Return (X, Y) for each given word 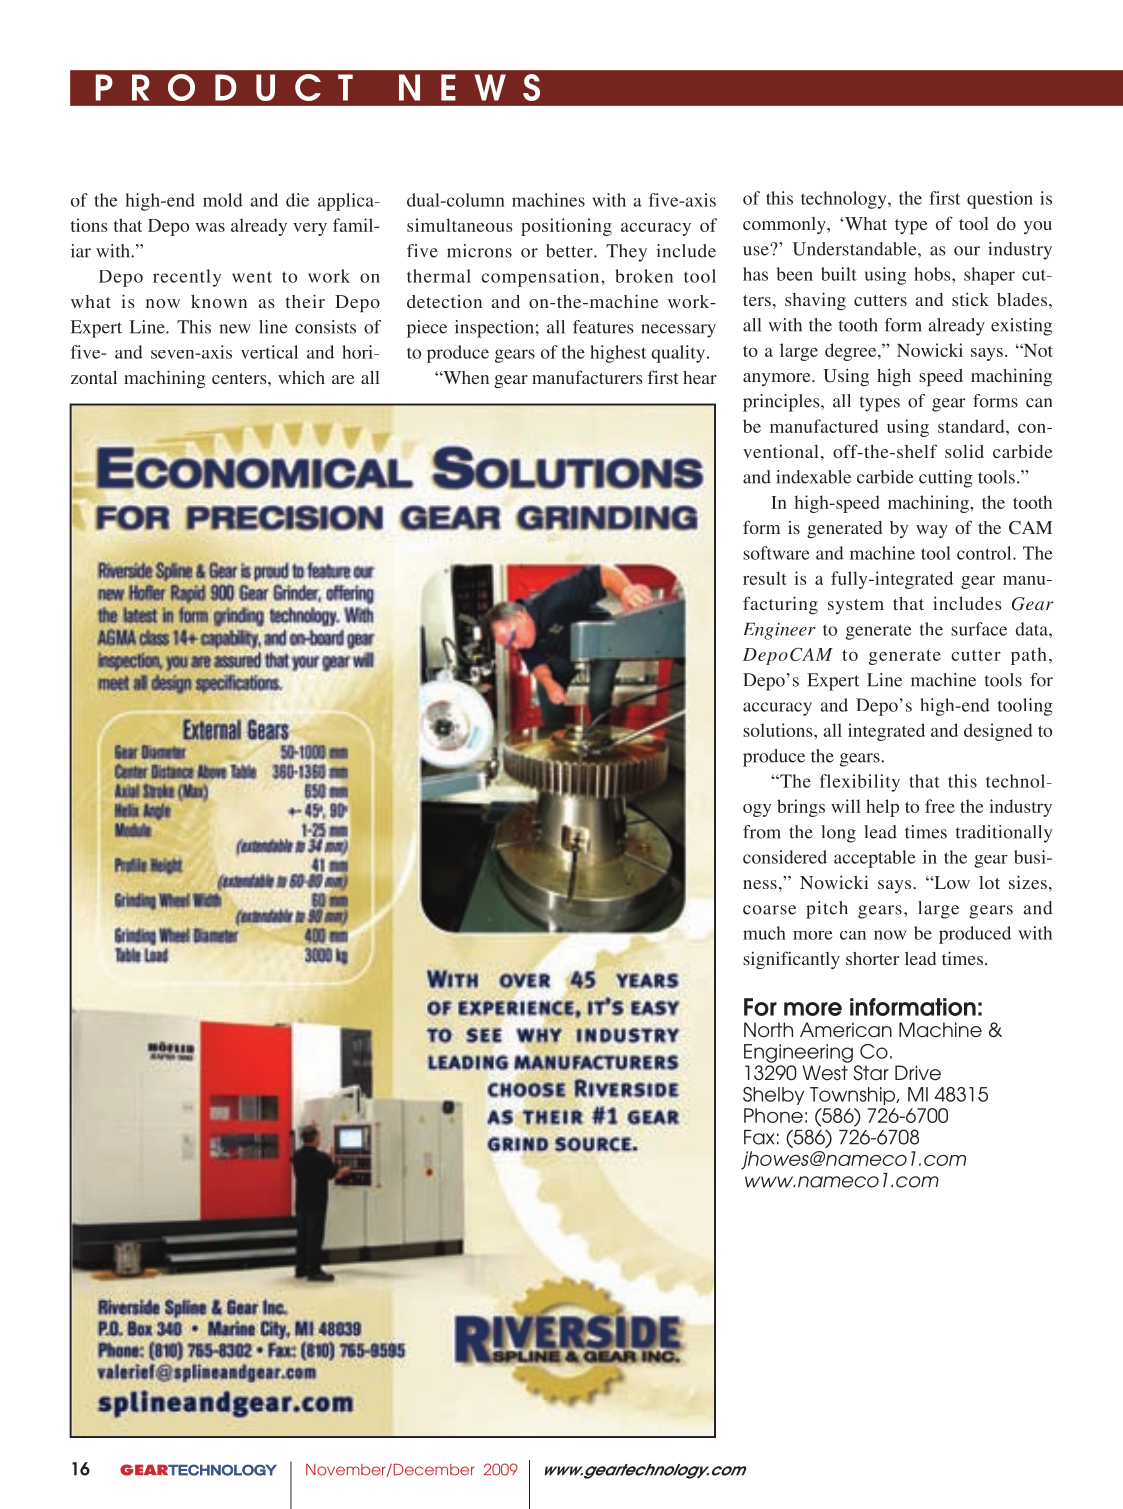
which (301, 377)
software (776, 553)
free (940, 806)
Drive (918, 1073)
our (967, 251)
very (310, 229)
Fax (759, 1137)
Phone (773, 1115)
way (932, 531)
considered (785, 857)
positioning (566, 227)
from (762, 832)
